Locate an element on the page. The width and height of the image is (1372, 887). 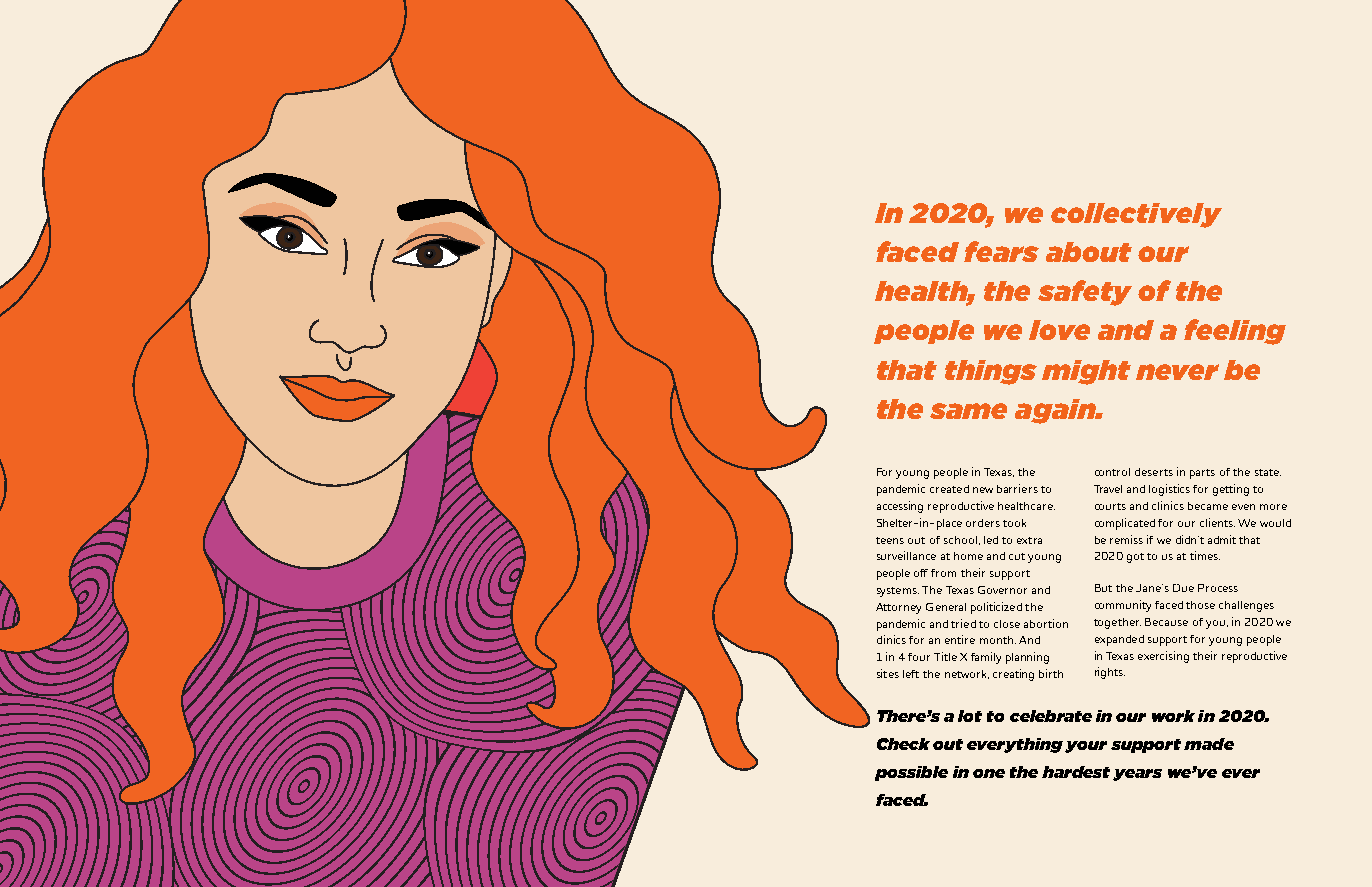
getting is located at coordinates (1231, 490).
